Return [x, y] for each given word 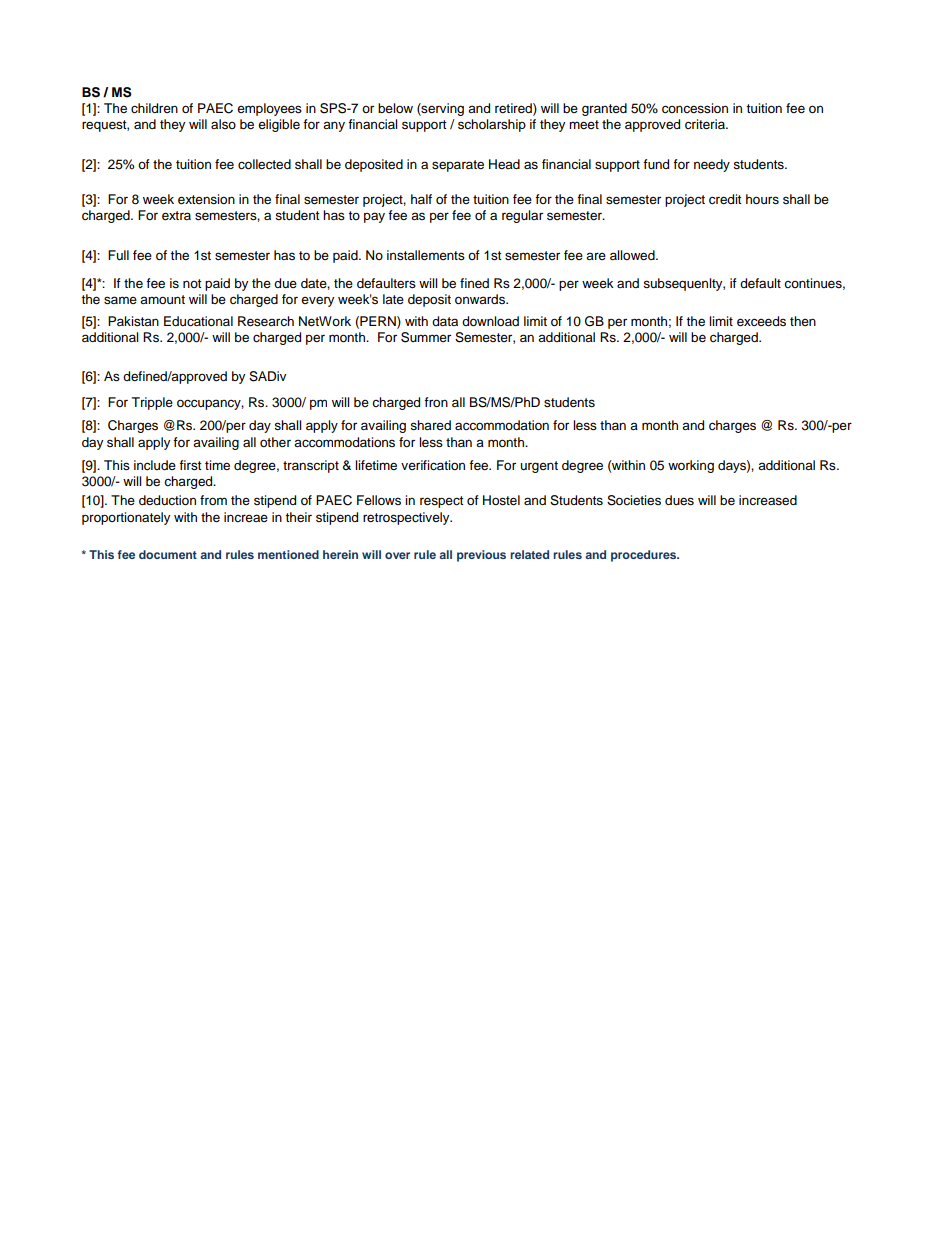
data [445, 321]
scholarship [492, 125]
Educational [198, 321]
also [223, 124]
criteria [706, 124]
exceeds [761, 321]
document [168, 554]
